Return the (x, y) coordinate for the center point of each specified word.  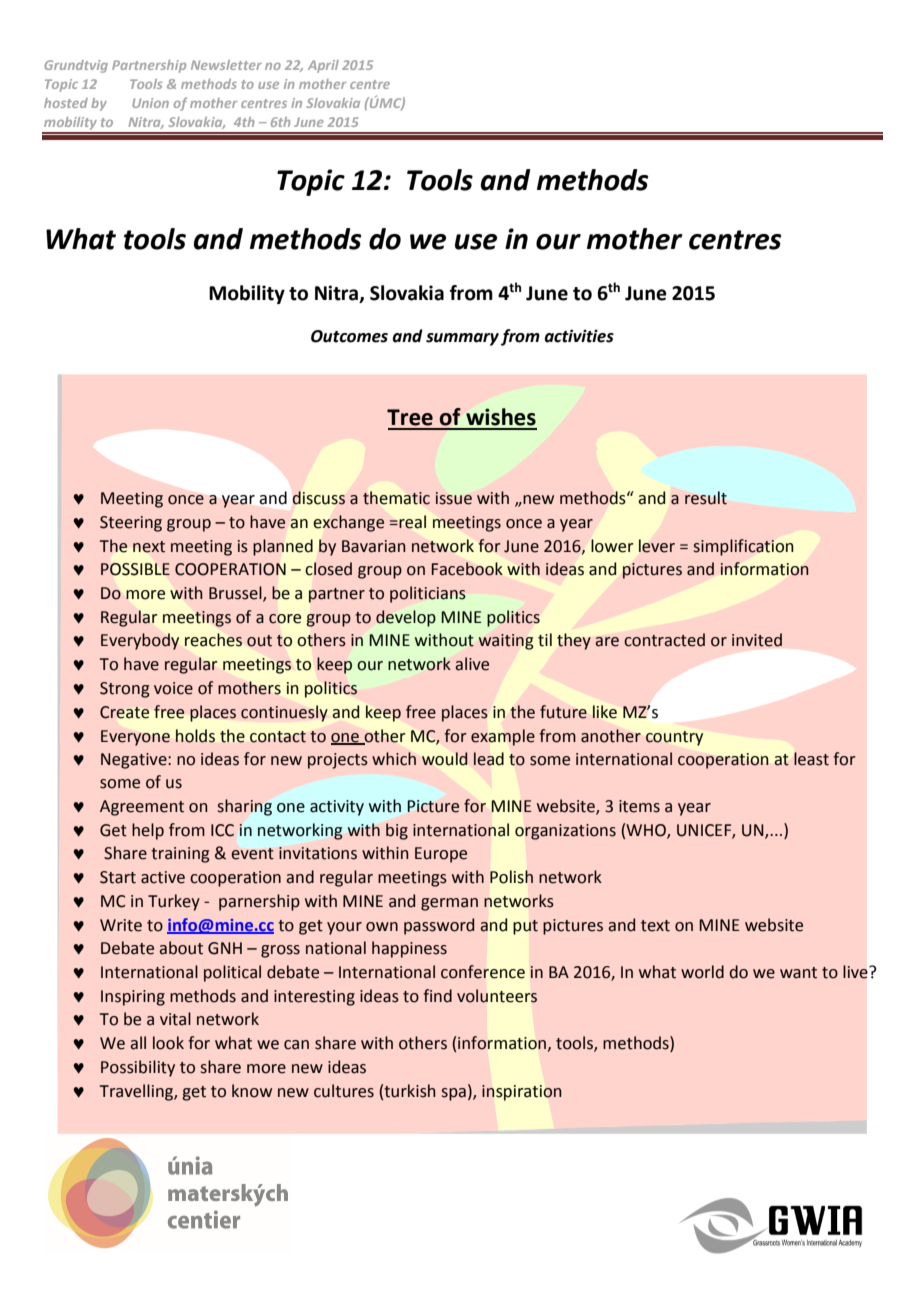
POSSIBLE (135, 569)
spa (453, 1094)
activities (579, 336)
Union (150, 103)
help (148, 831)
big (397, 831)
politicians (428, 594)
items (639, 806)
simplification (743, 547)
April (323, 66)
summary (462, 339)
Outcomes (349, 336)
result (706, 498)
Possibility (138, 1068)
